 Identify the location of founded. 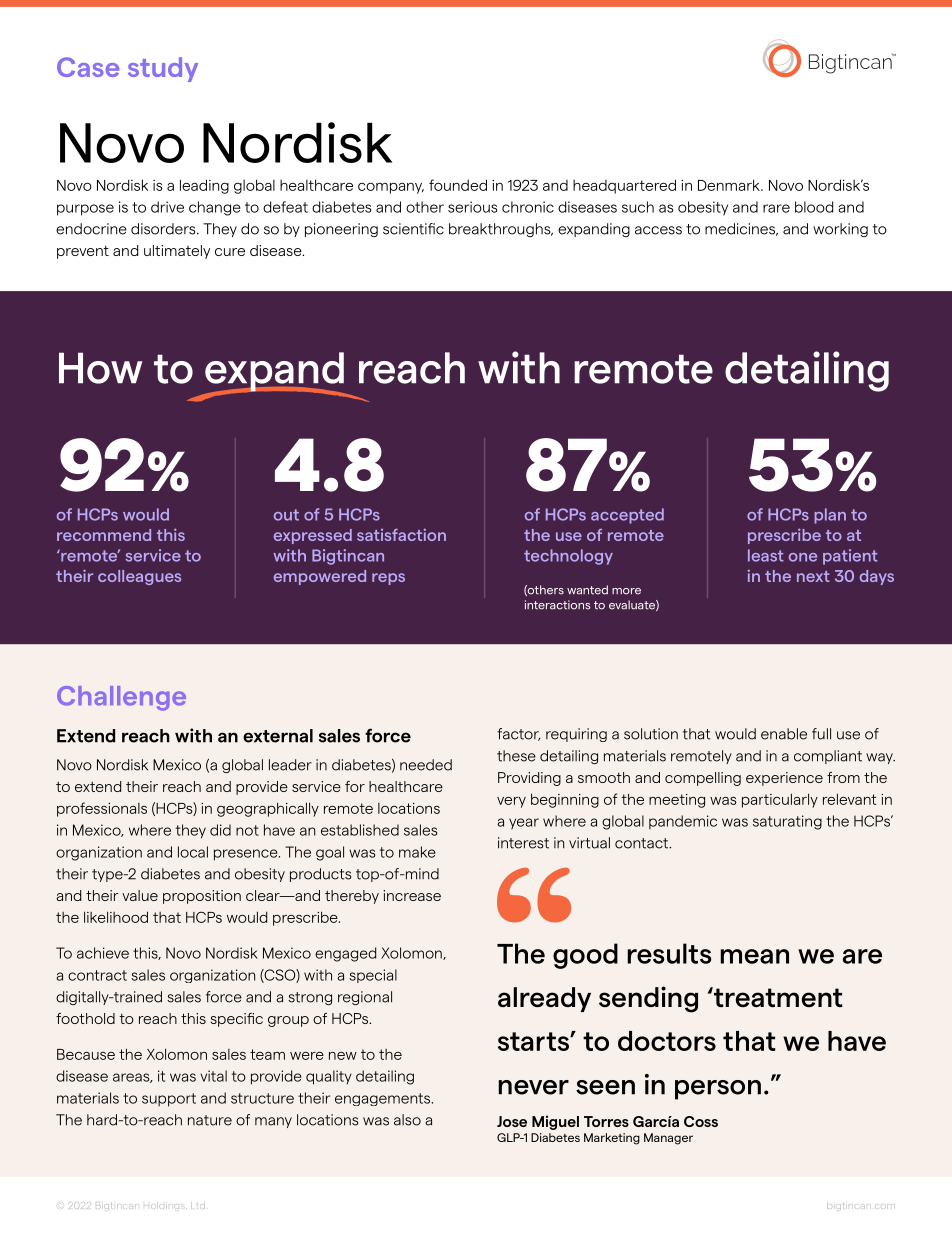
(458, 185).
